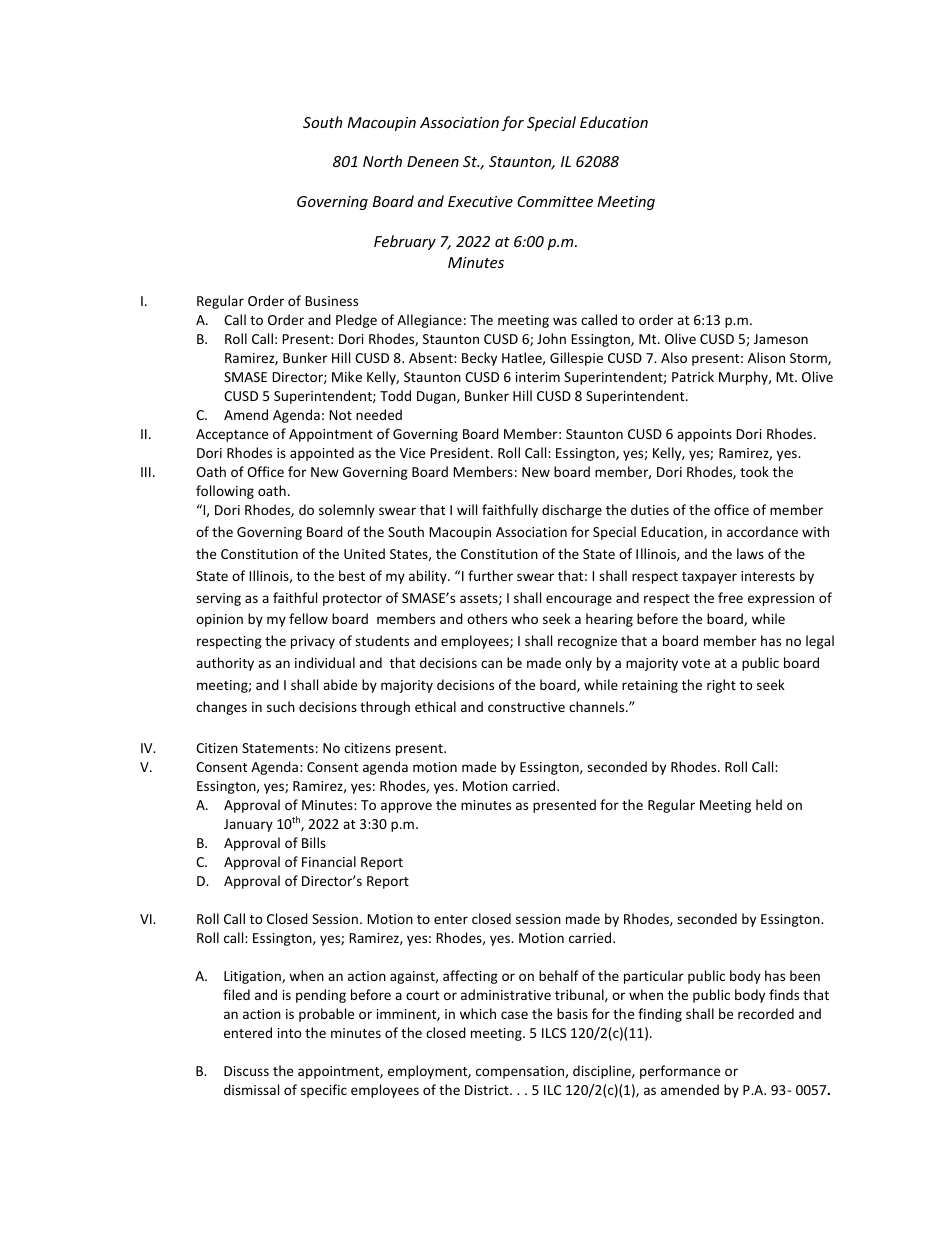  What do you see at coordinates (219, 620) in the document?
I see `opinion` at bounding box center [219, 620].
